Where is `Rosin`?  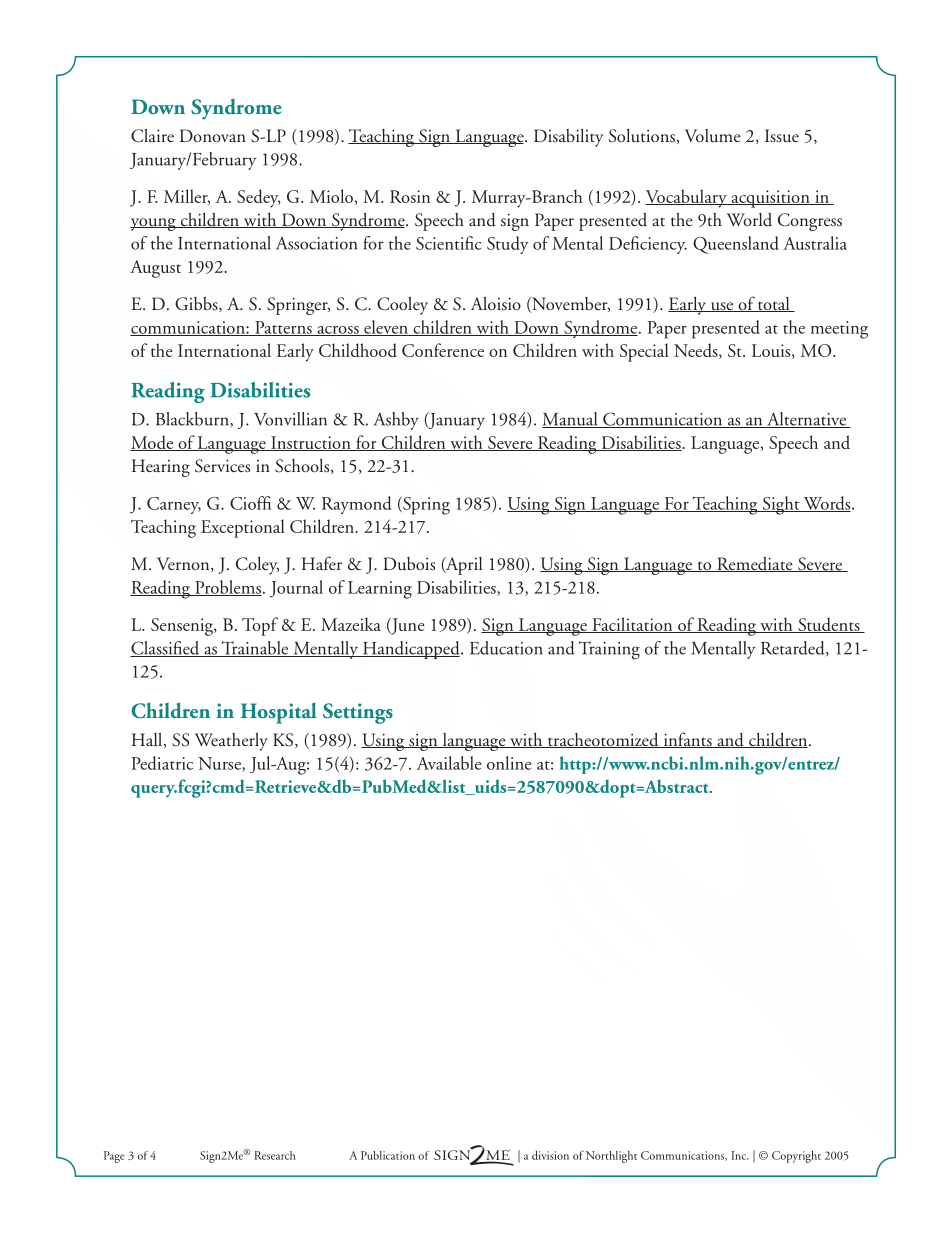
Rosin is located at coordinates (410, 196).
